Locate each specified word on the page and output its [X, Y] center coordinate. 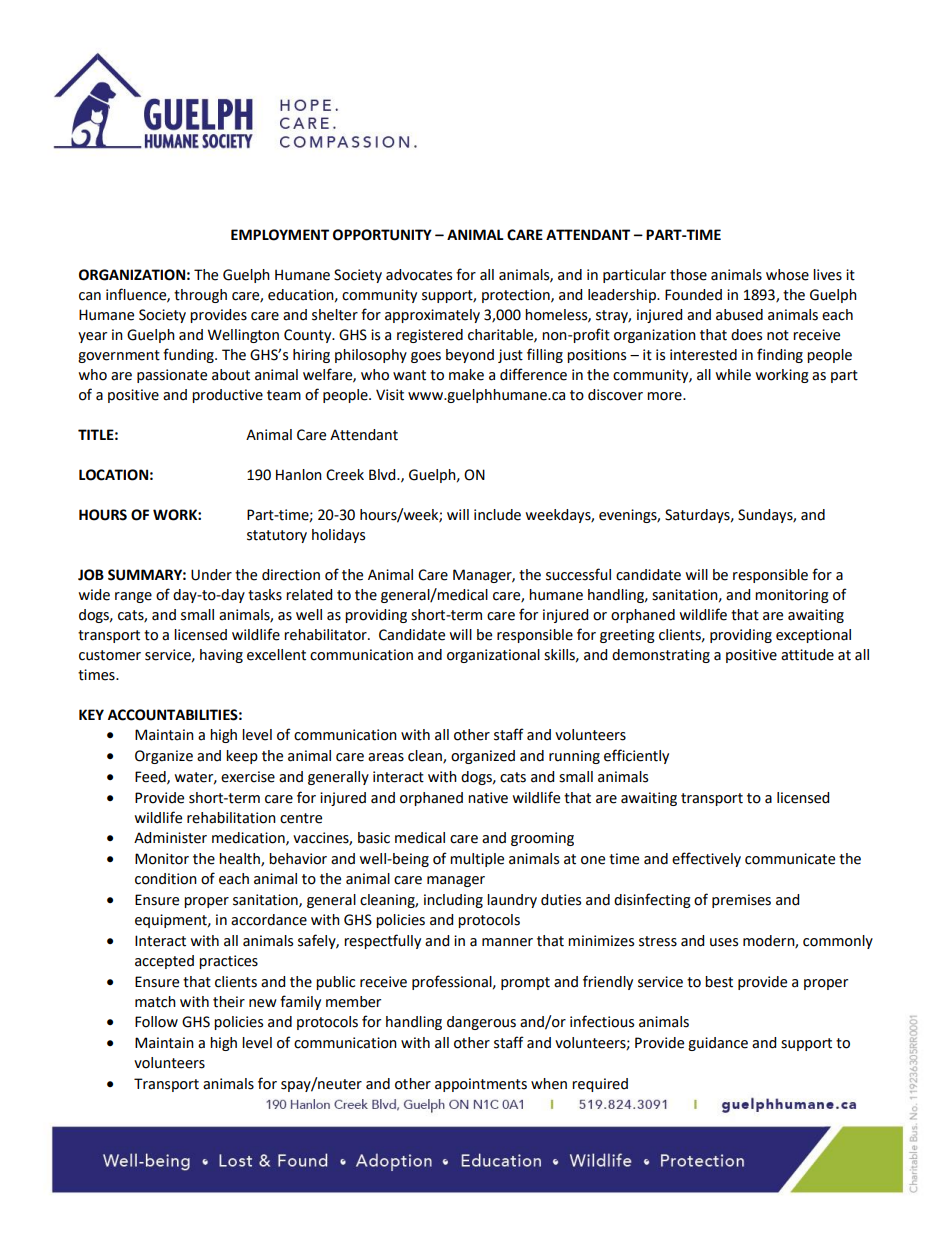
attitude [807, 655]
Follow [156, 1022]
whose [787, 275]
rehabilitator [326, 635]
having [221, 656]
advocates [419, 275]
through [200, 296]
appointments [481, 1085]
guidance [718, 1044]
